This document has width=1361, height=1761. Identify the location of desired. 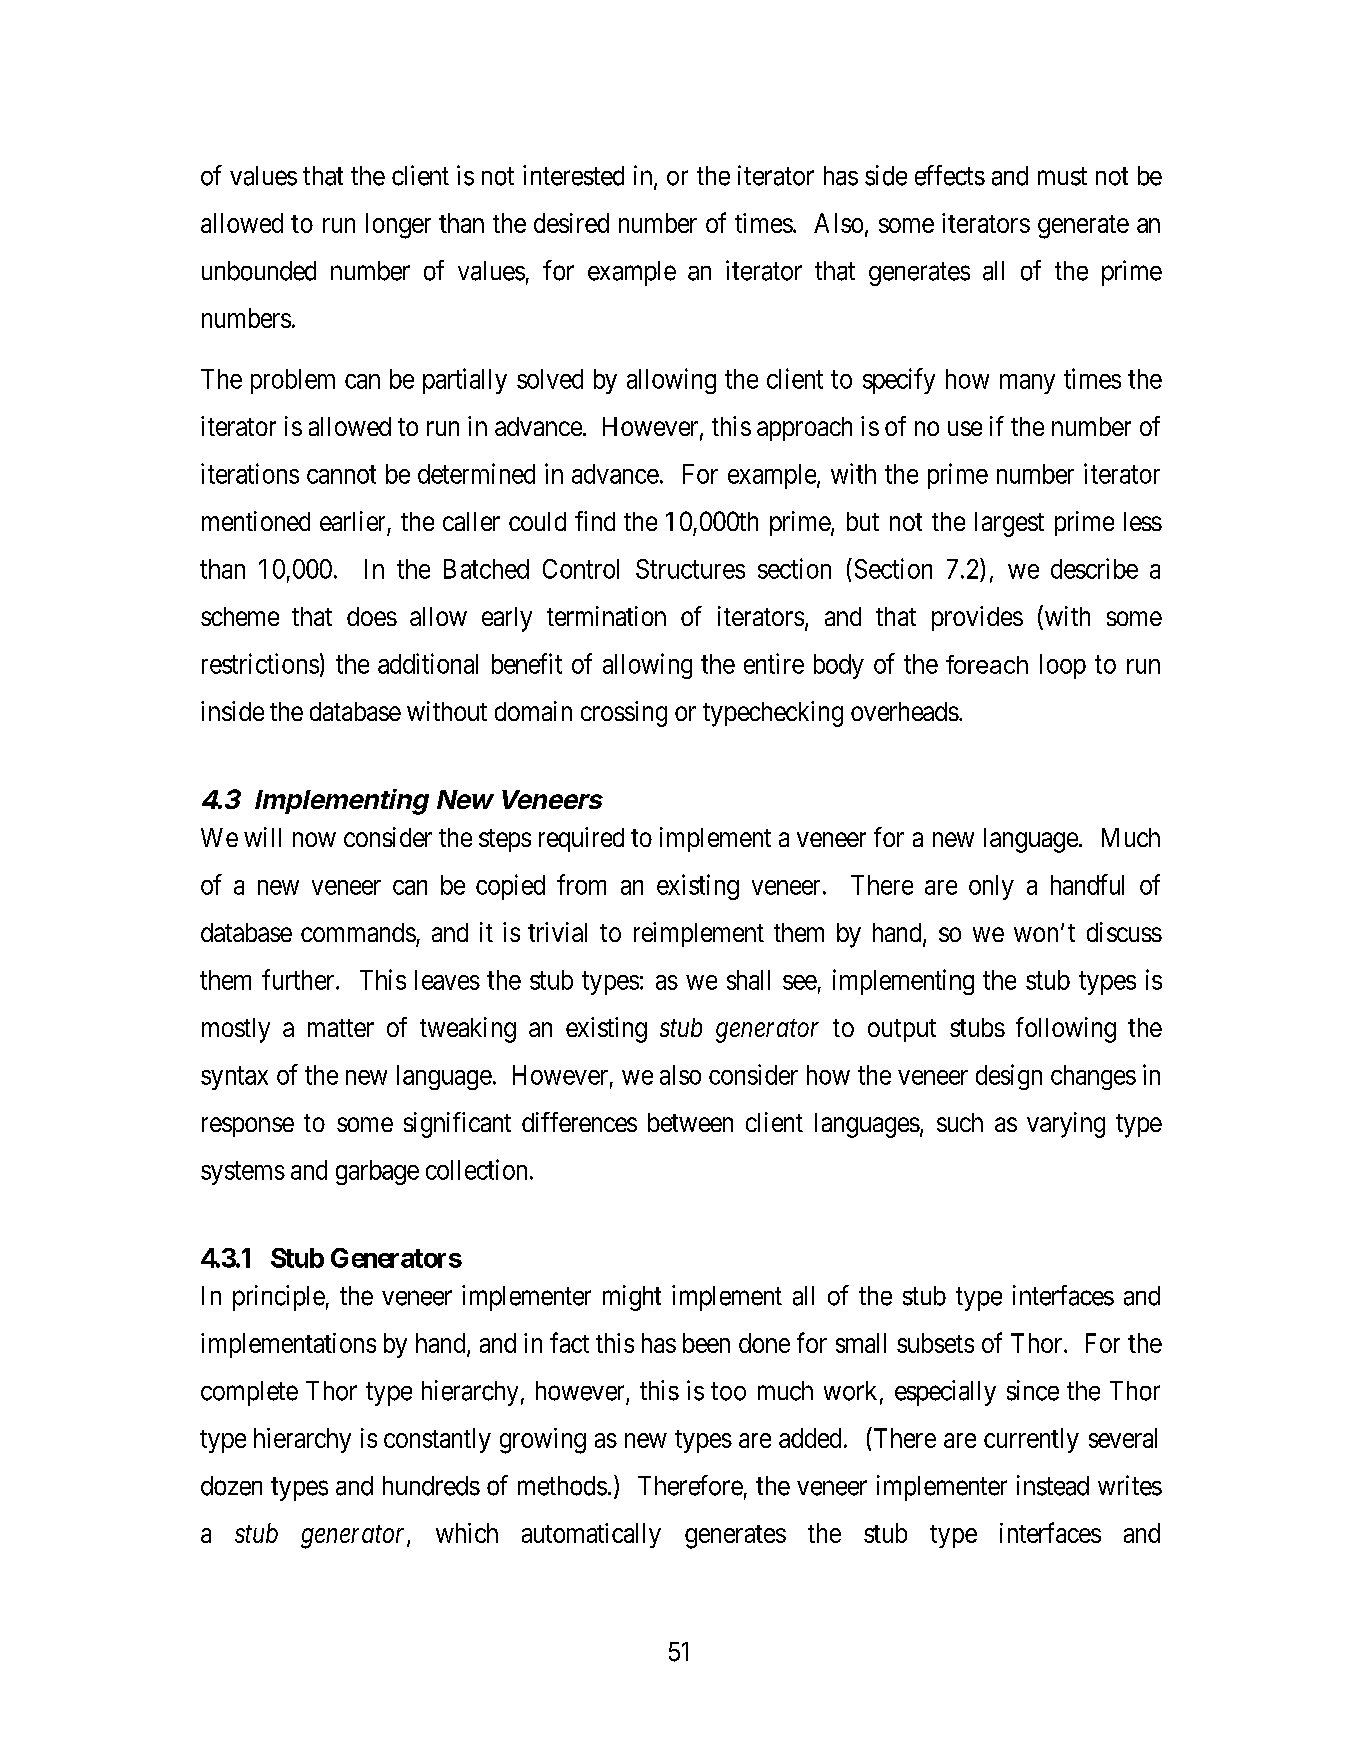
(571, 223).
